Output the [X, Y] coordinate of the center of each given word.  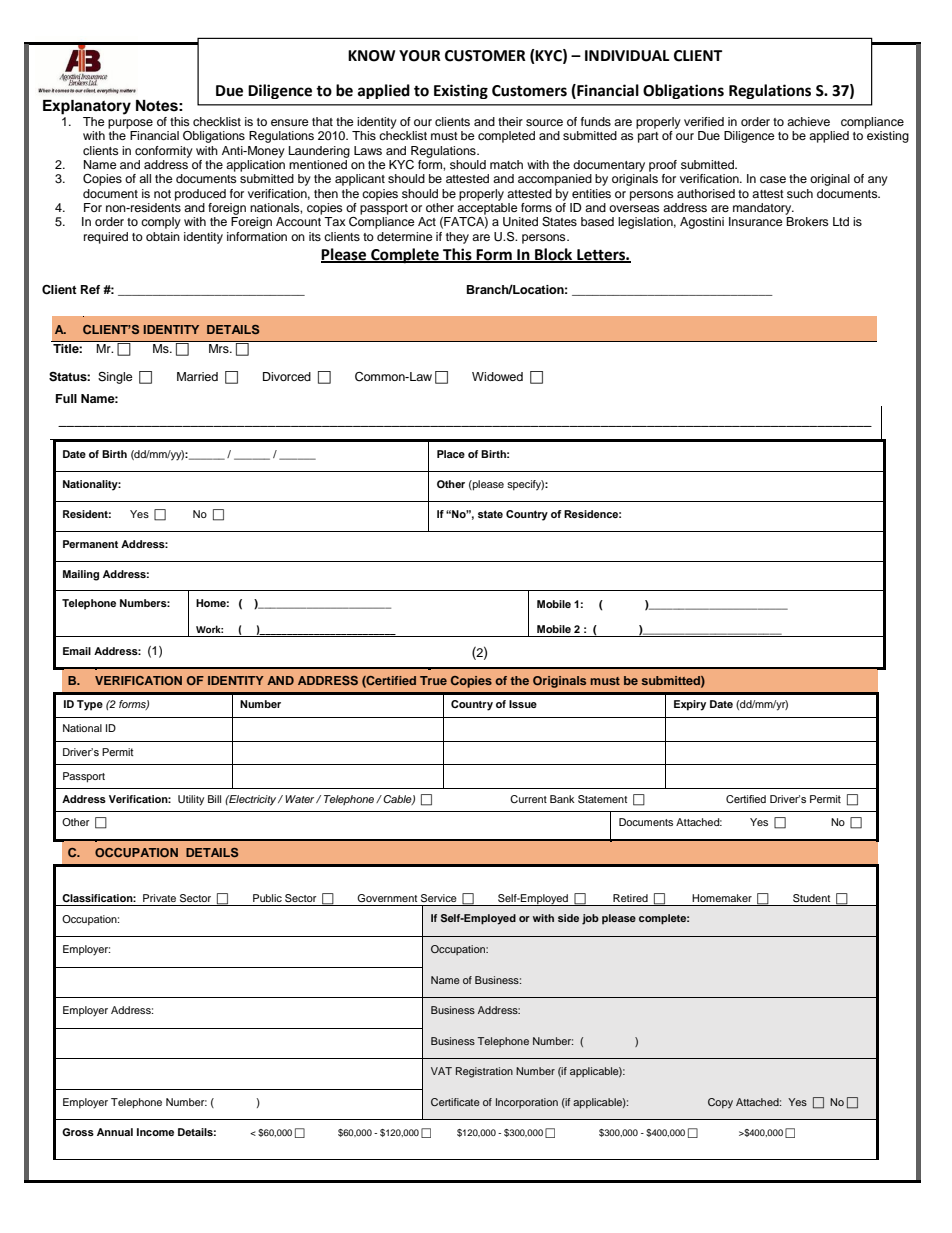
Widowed [497, 376]
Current [528, 799]
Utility [191, 800]
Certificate [455, 1102]
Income [155, 1132]
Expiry [690, 705]
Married [197, 376]
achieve [808, 121]
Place [451, 454]
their [510, 121]
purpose [130, 124]
